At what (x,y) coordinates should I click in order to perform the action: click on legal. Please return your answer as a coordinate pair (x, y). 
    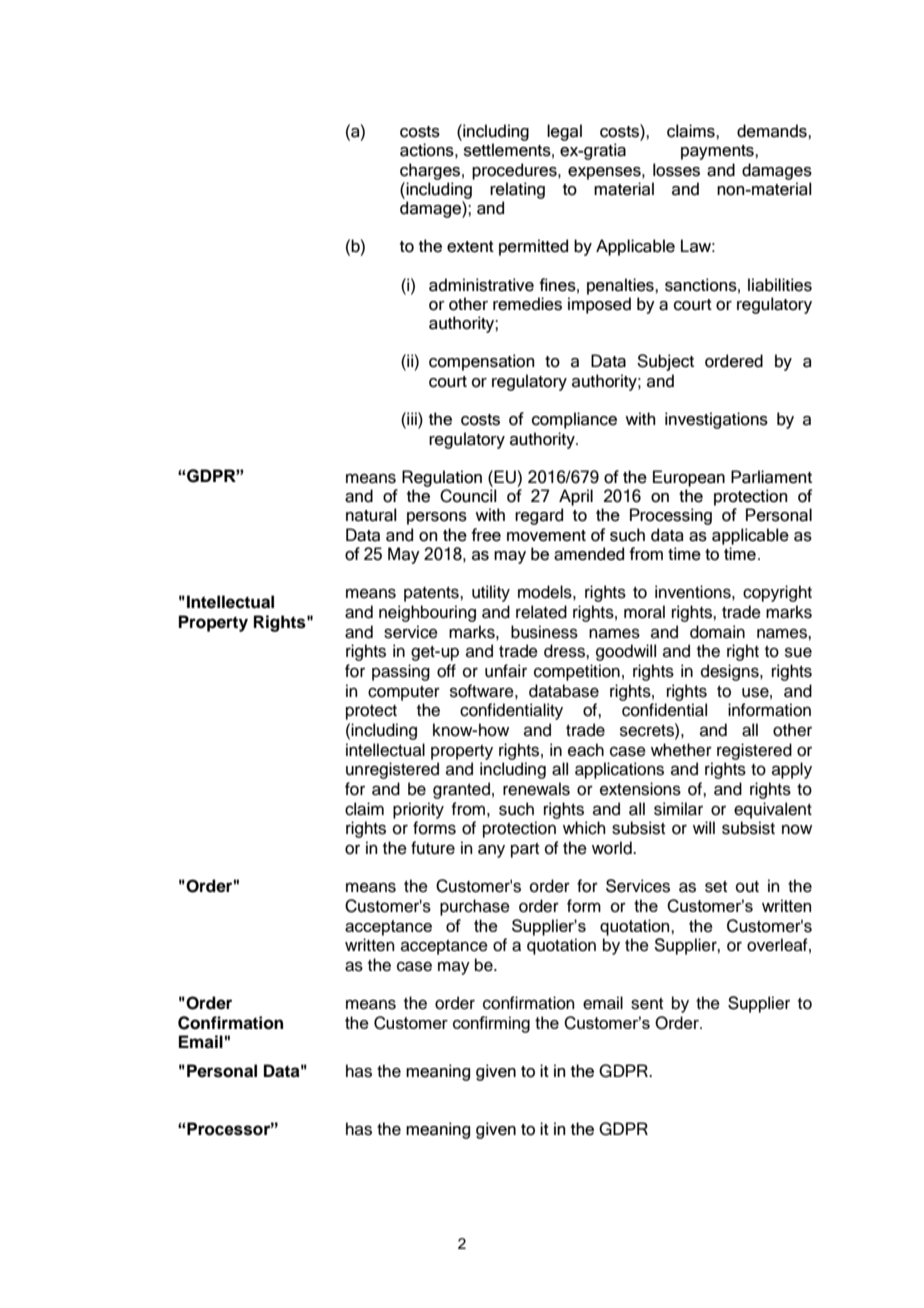
    Looking at the image, I should click on (564, 132).
